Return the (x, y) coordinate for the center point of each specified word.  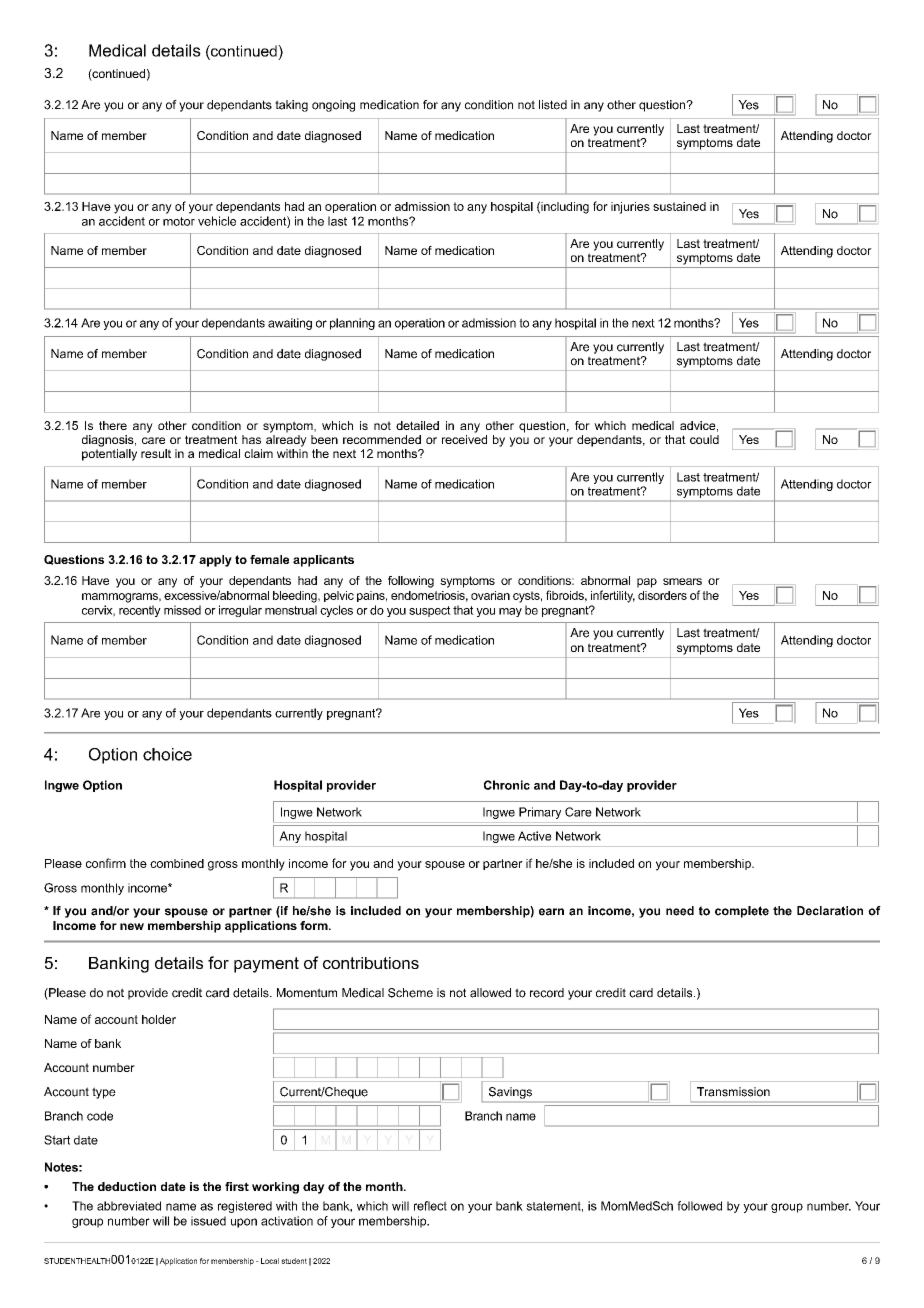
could (704, 439)
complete (742, 912)
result (156, 453)
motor (179, 221)
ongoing (333, 106)
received (464, 439)
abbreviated (129, 1206)
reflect (430, 1206)
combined (177, 863)
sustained (679, 206)
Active (535, 836)
